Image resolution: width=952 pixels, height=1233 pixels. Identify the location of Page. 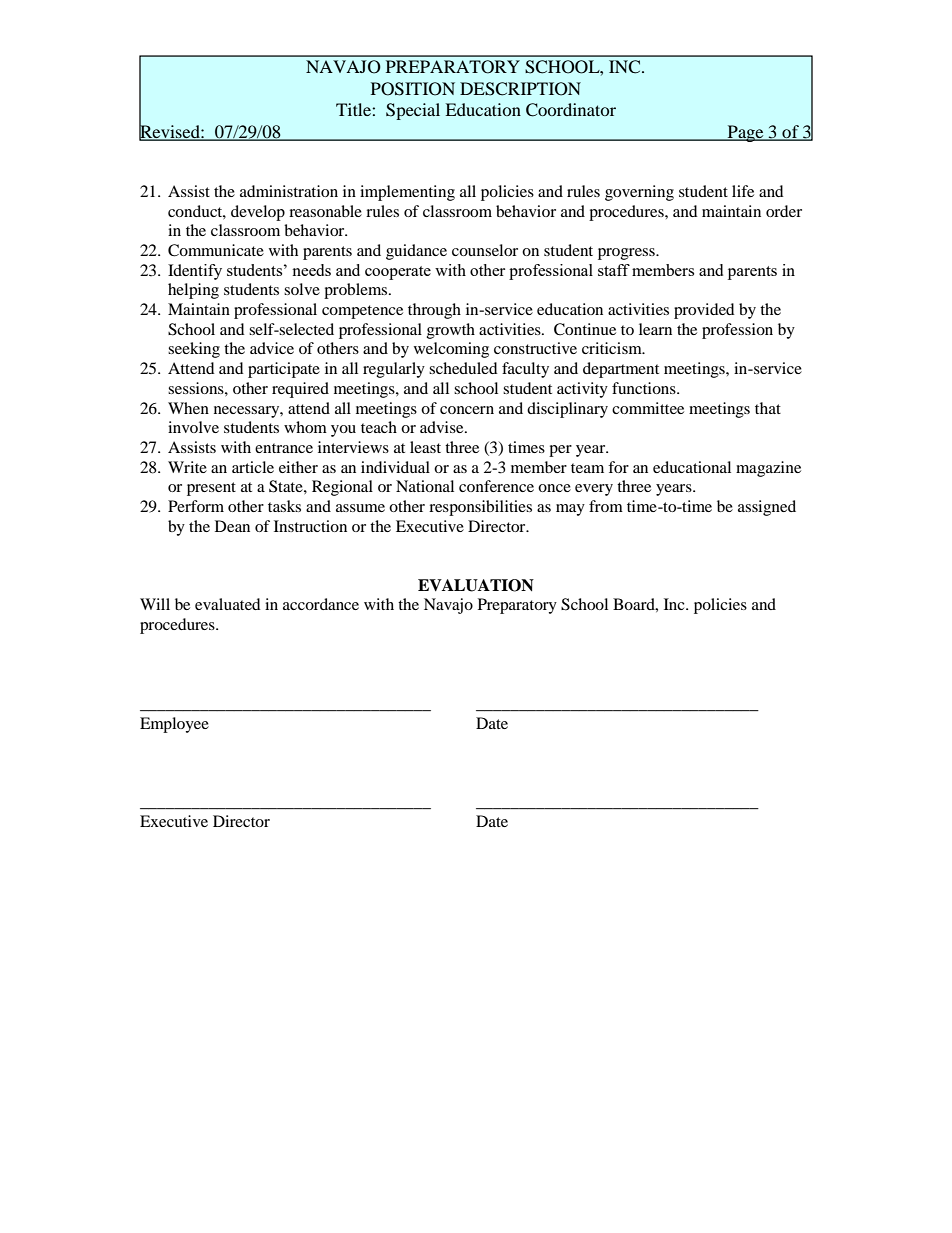
(745, 133).
